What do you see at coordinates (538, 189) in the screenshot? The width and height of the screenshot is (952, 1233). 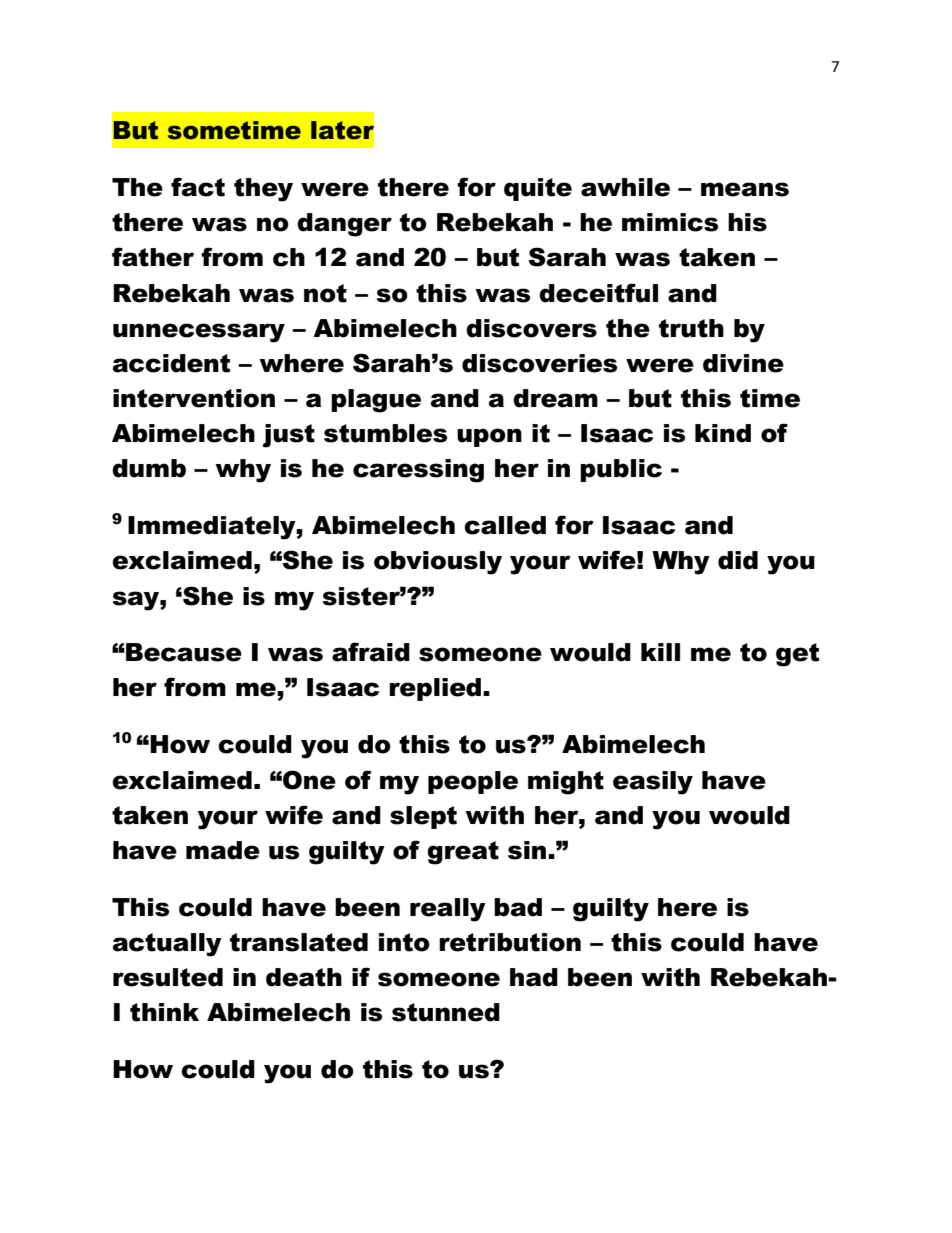 I see `quite` at bounding box center [538, 189].
